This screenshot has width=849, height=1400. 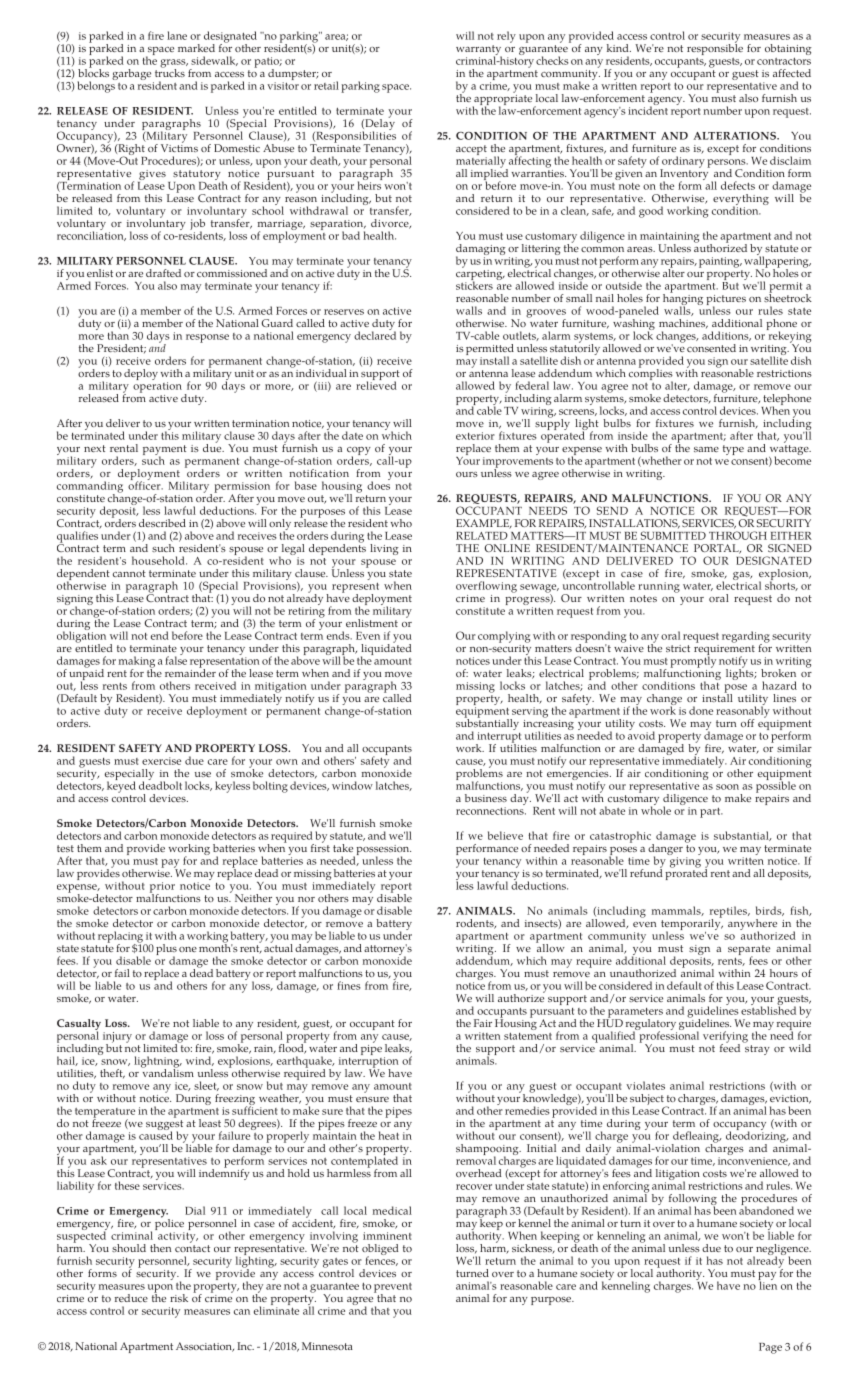 What do you see at coordinates (504, 637) in the screenshot?
I see `complying` at bounding box center [504, 637].
